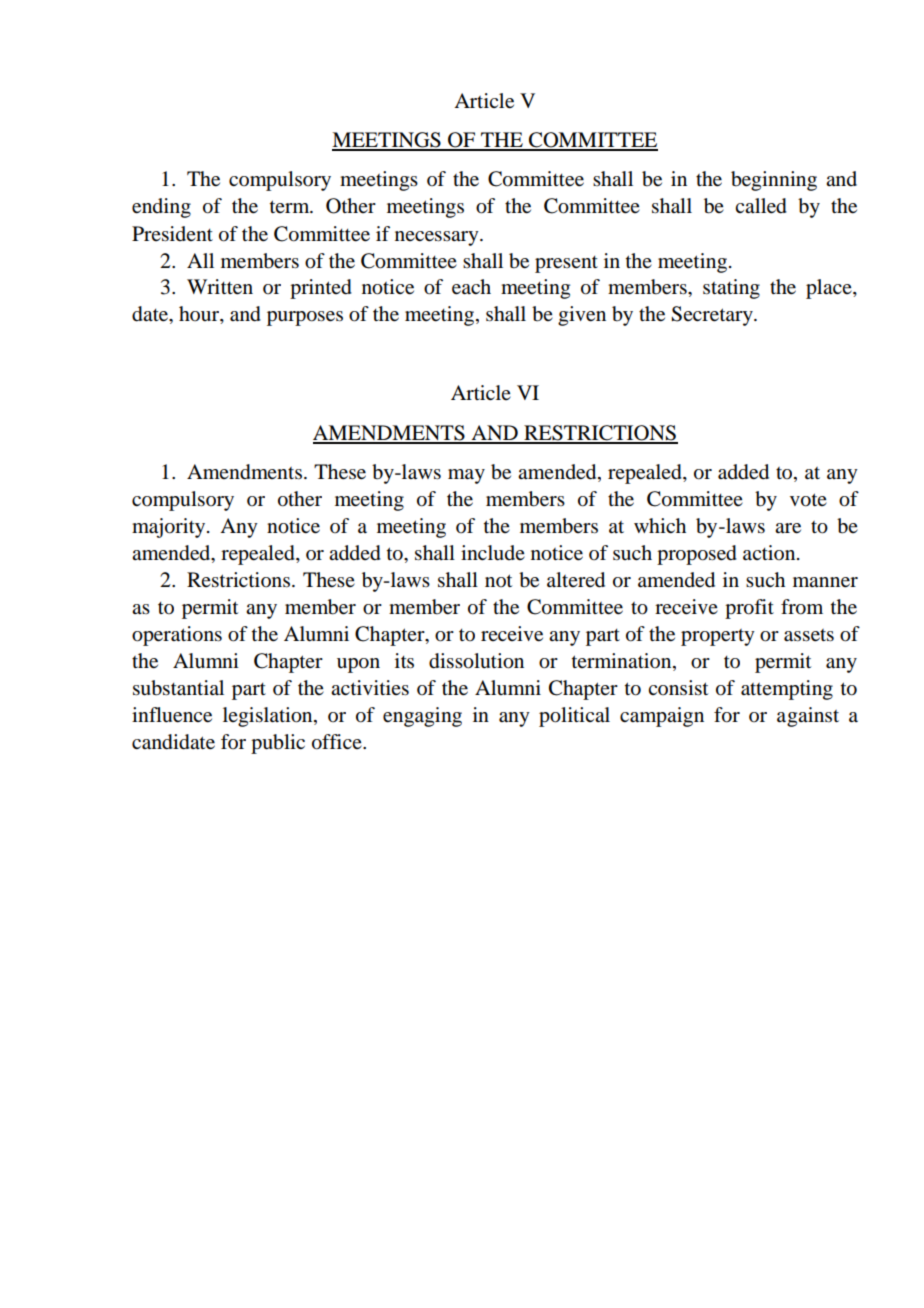 The image size is (924, 1308). What do you see at coordinates (466, 476) in the document?
I see `may` at bounding box center [466, 476].
